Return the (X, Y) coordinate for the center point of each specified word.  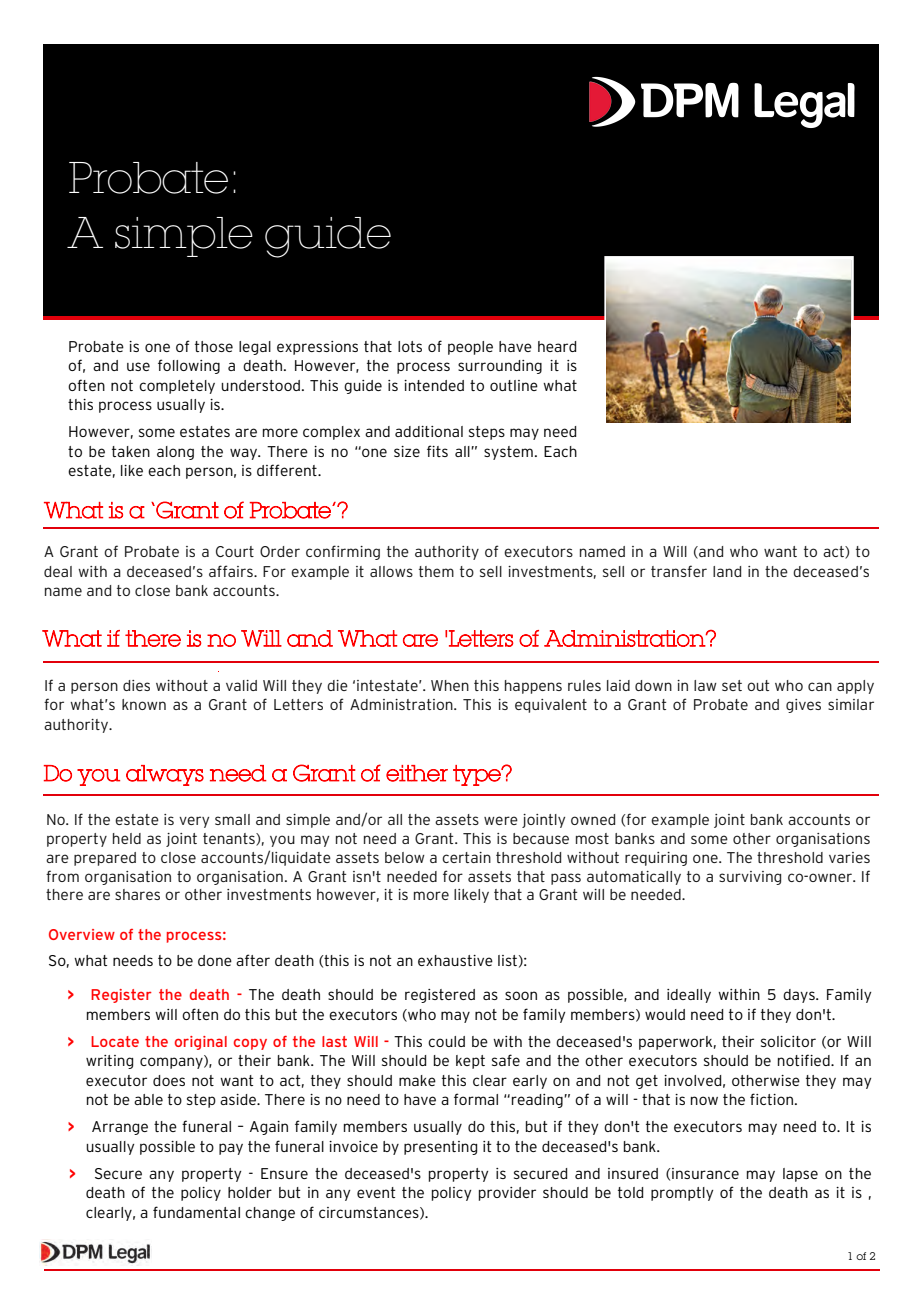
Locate (115, 1041)
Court (235, 551)
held (127, 838)
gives (803, 706)
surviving (750, 878)
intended (434, 385)
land (727, 571)
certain (466, 857)
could (446, 1041)
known (144, 704)
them (436, 571)
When (450, 685)
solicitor (788, 1041)
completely (177, 387)
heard (557, 346)
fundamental (196, 1212)
